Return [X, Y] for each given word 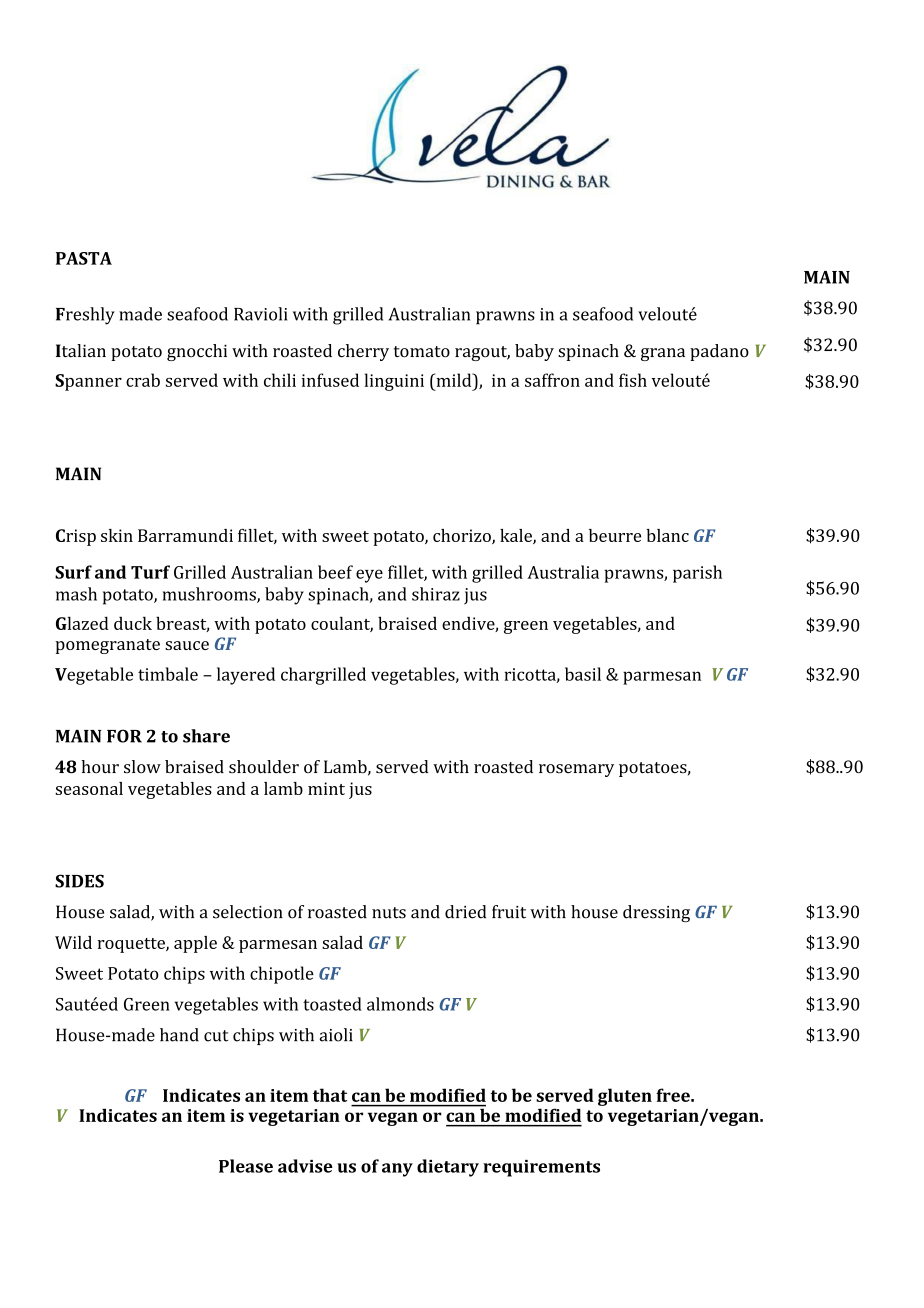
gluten [625, 1097]
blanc [667, 535]
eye [369, 576]
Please [246, 1166]
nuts [389, 913]
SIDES [79, 881]
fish [633, 380]
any [397, 1170]
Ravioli [260, 314]
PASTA [84, 258]
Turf [150, 572]
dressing [656, 913]
